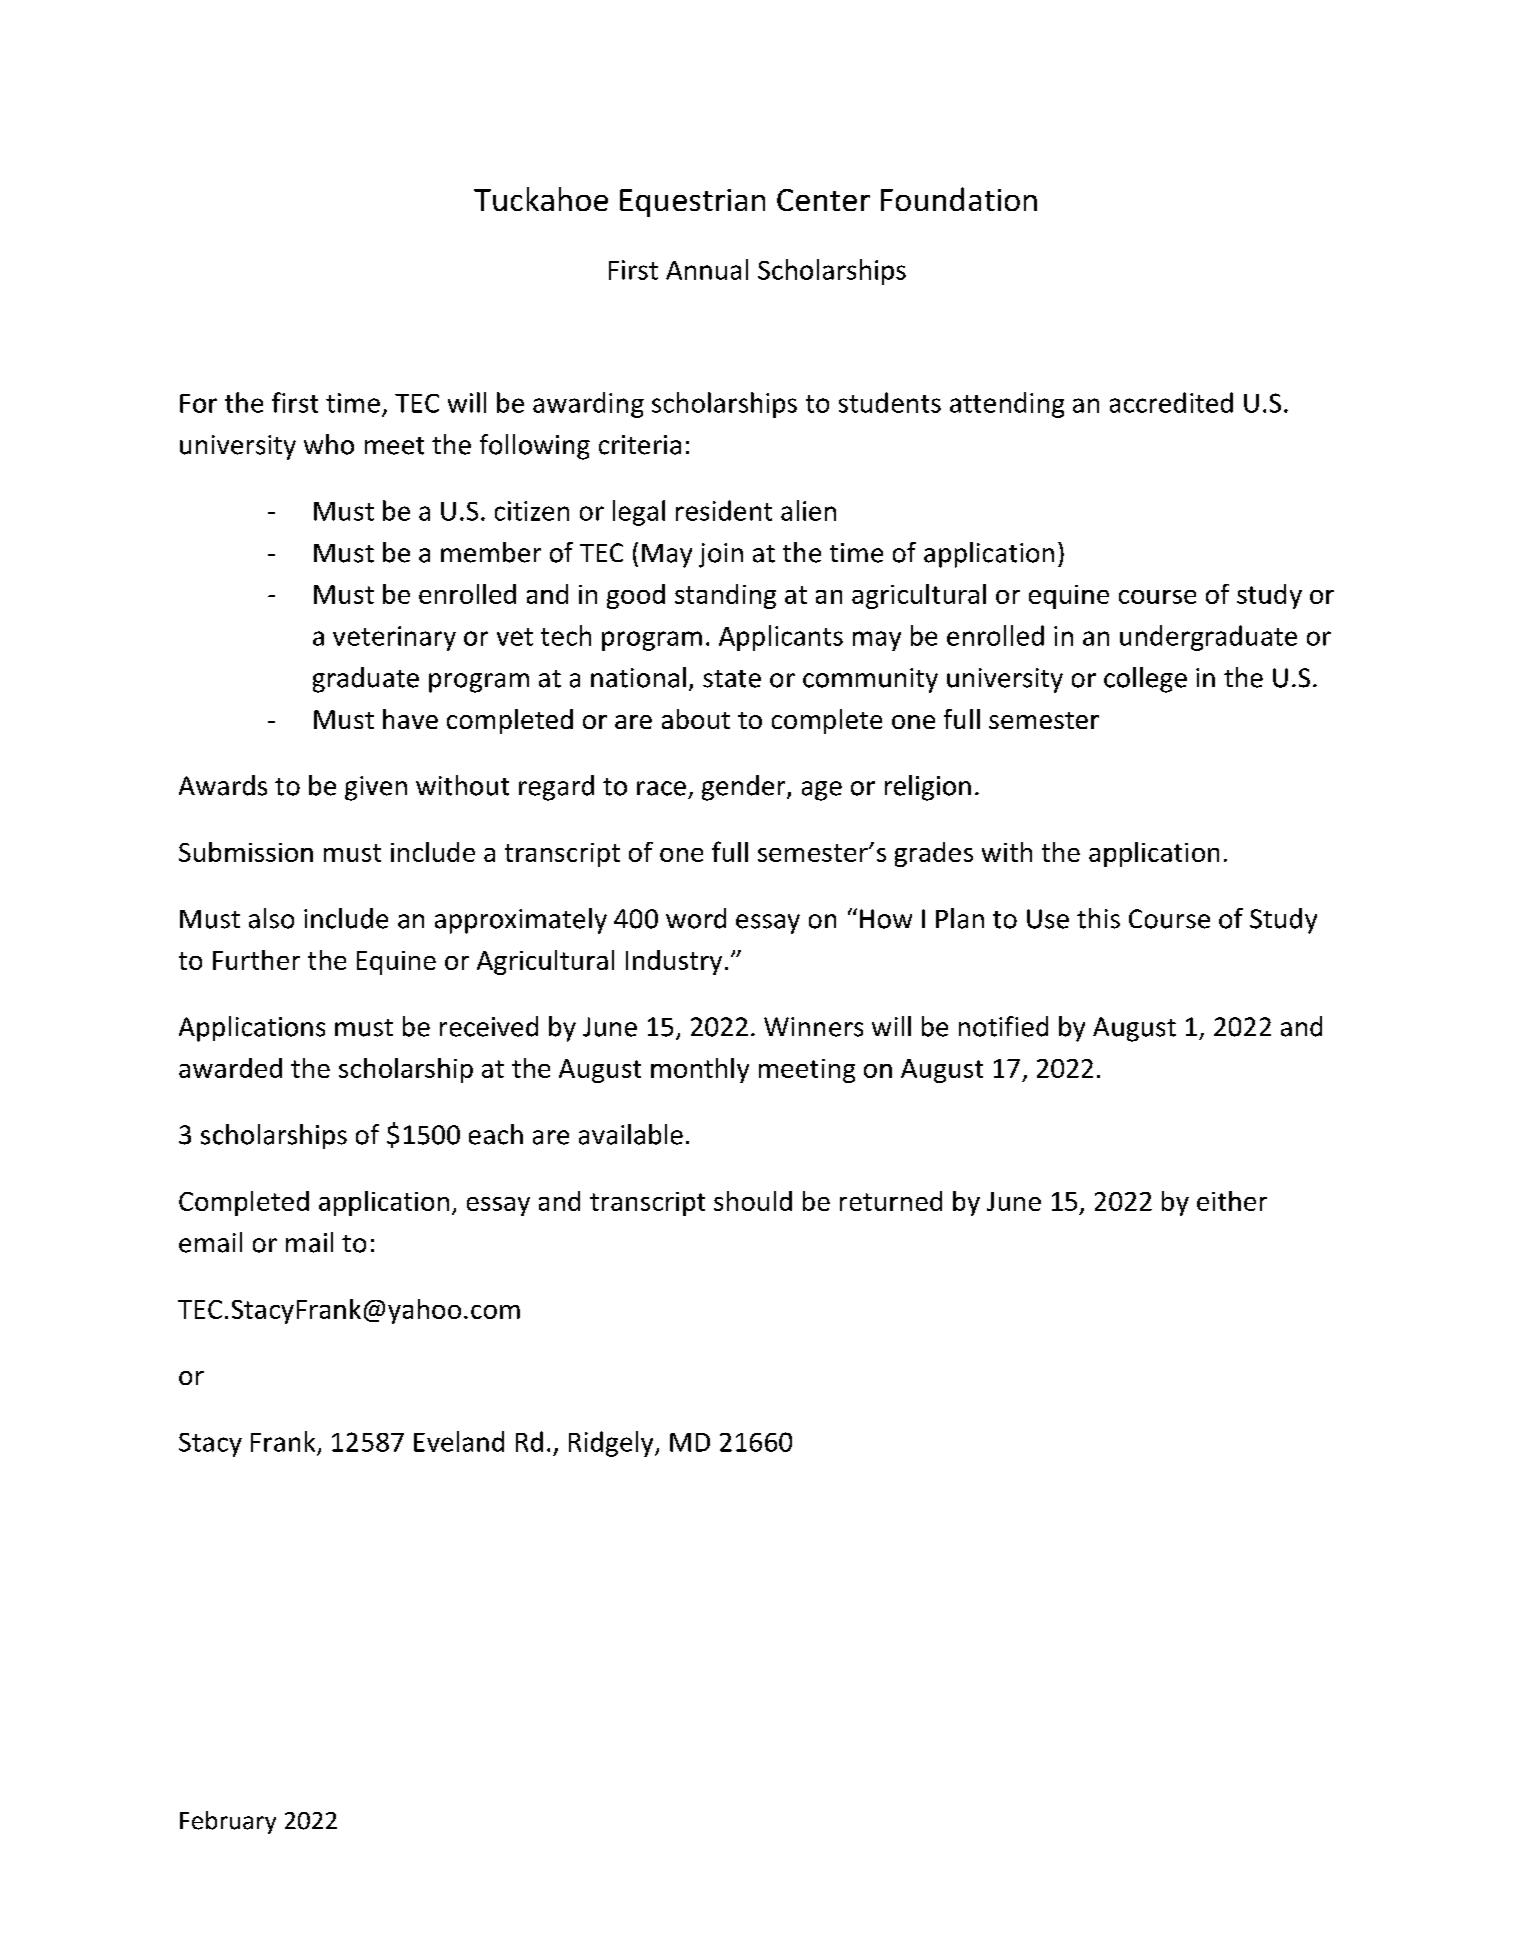  I want to click on February, so click(228, 1822).
